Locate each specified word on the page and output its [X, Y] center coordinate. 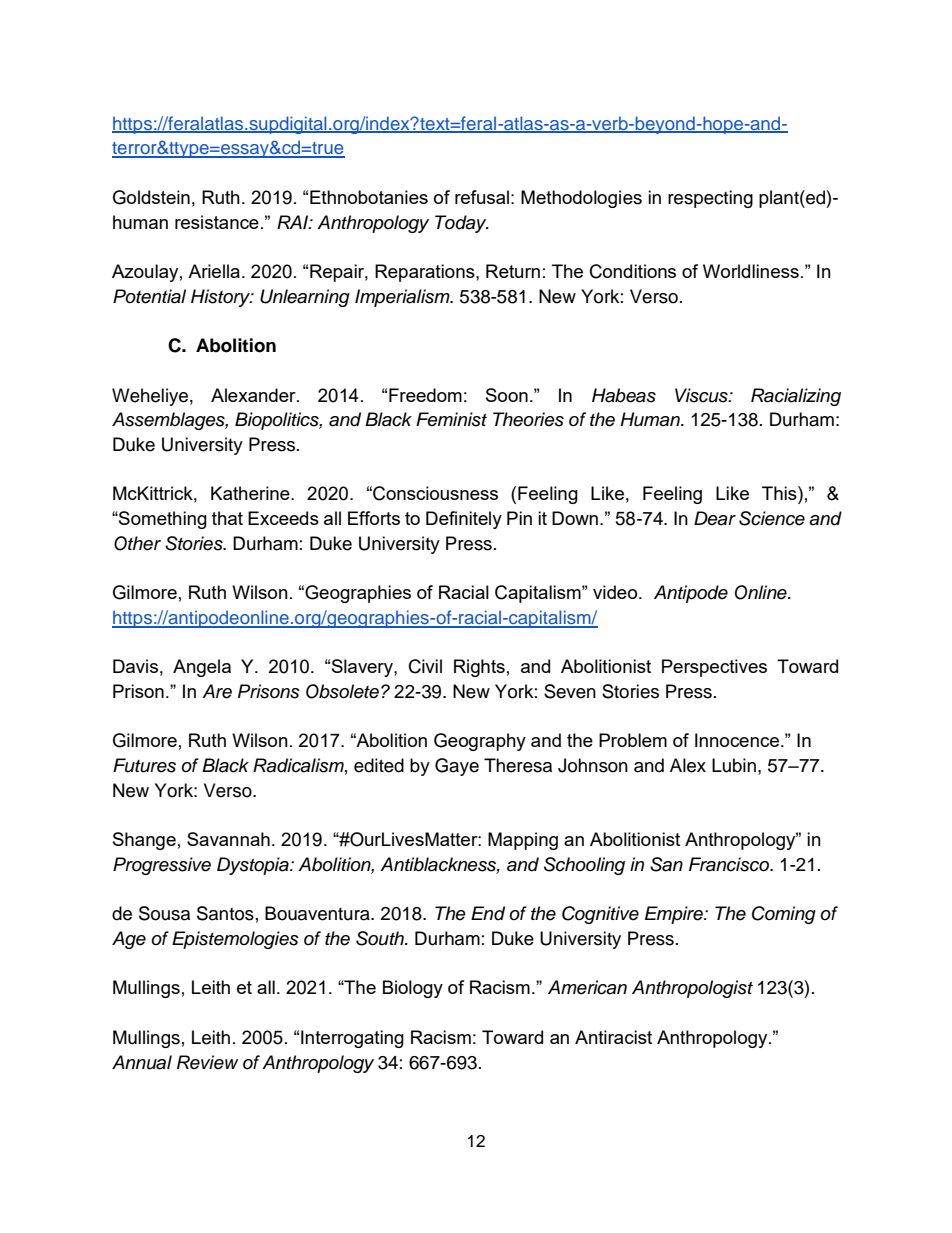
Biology [413, 989]
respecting [710, 199]
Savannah [228, 839]
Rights [479, 668]
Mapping [523, 841]
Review [207, 1062]
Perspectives [714, 668]
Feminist [451, 419]
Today [462, 224]
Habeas [624, 395]
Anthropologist [692, 989]
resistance [217, 222]
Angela [202, 668]
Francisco [730, 864]
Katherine [251, 493]
